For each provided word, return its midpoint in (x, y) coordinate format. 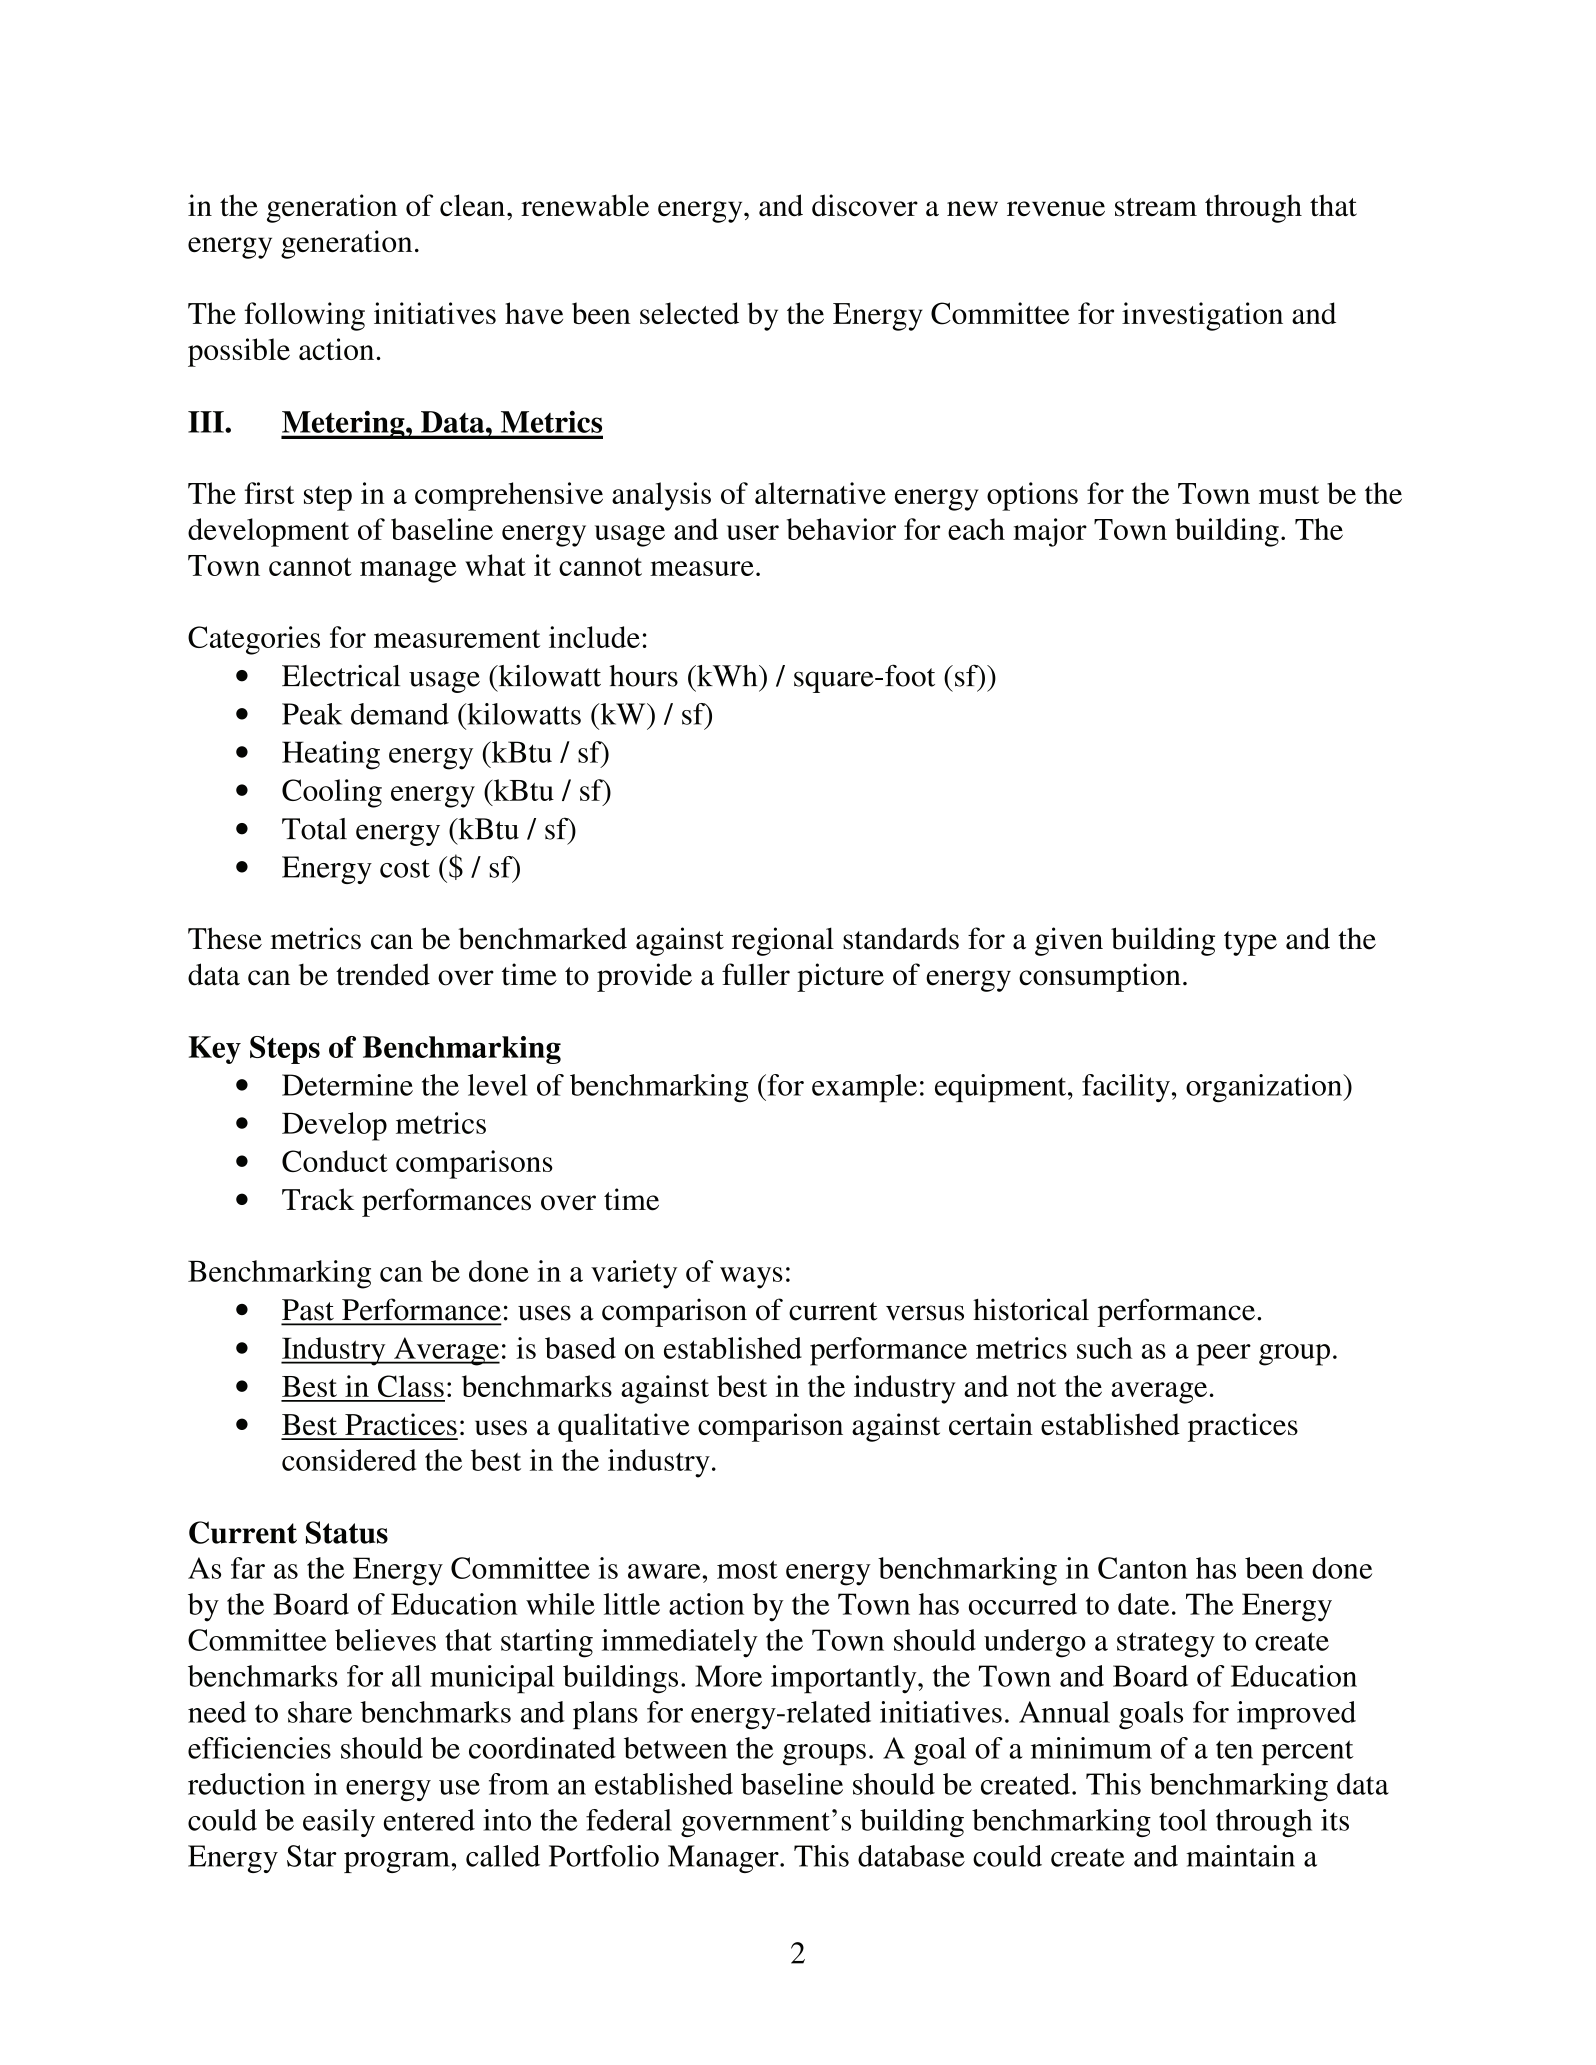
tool (1183, 1820)
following (305, 316)
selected (689, 313)
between (675, 1748)
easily (339, 1823)
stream (1156, 207)
